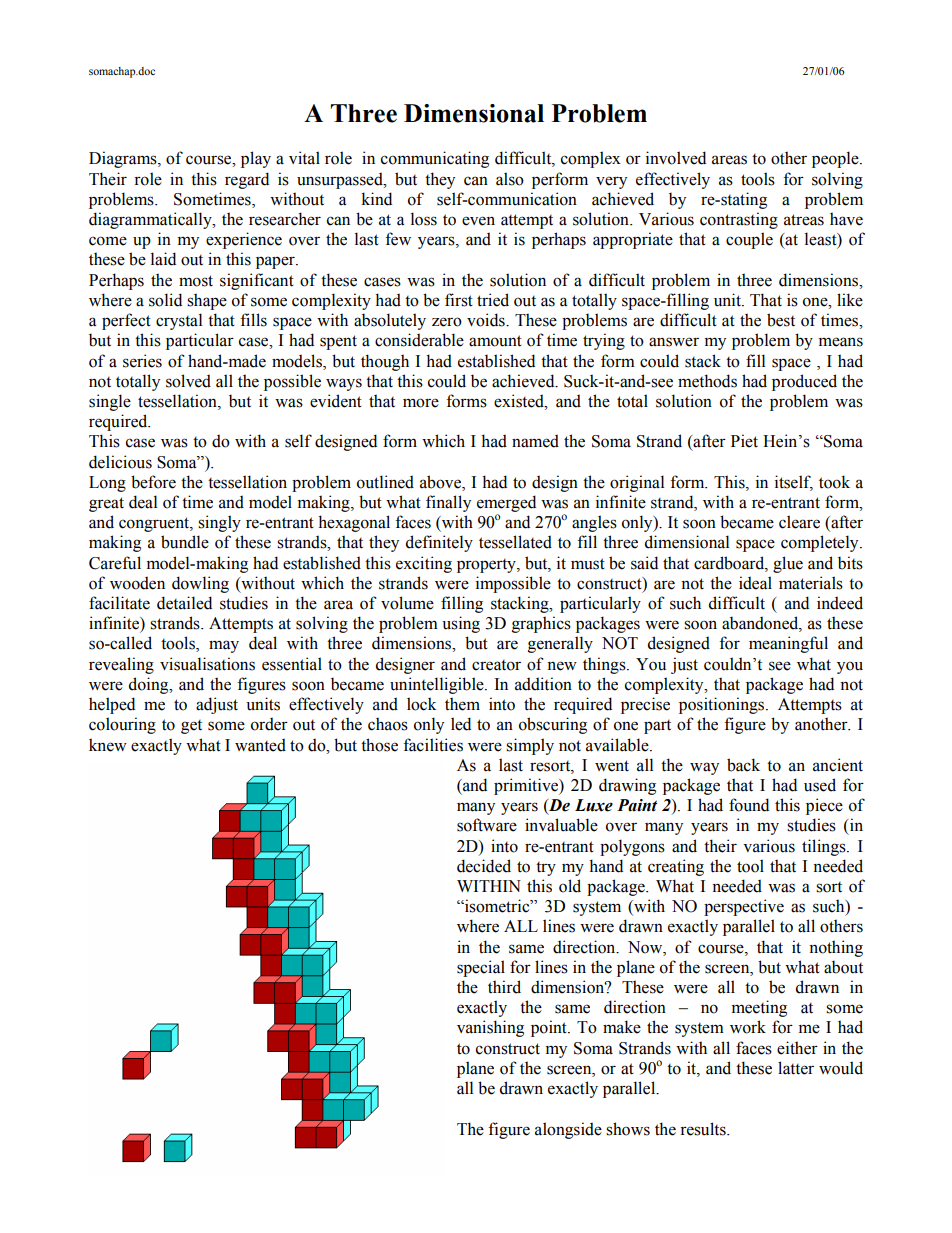 The width and height of the image is (952, 1233). I want to click on more, so click(421, 403).
